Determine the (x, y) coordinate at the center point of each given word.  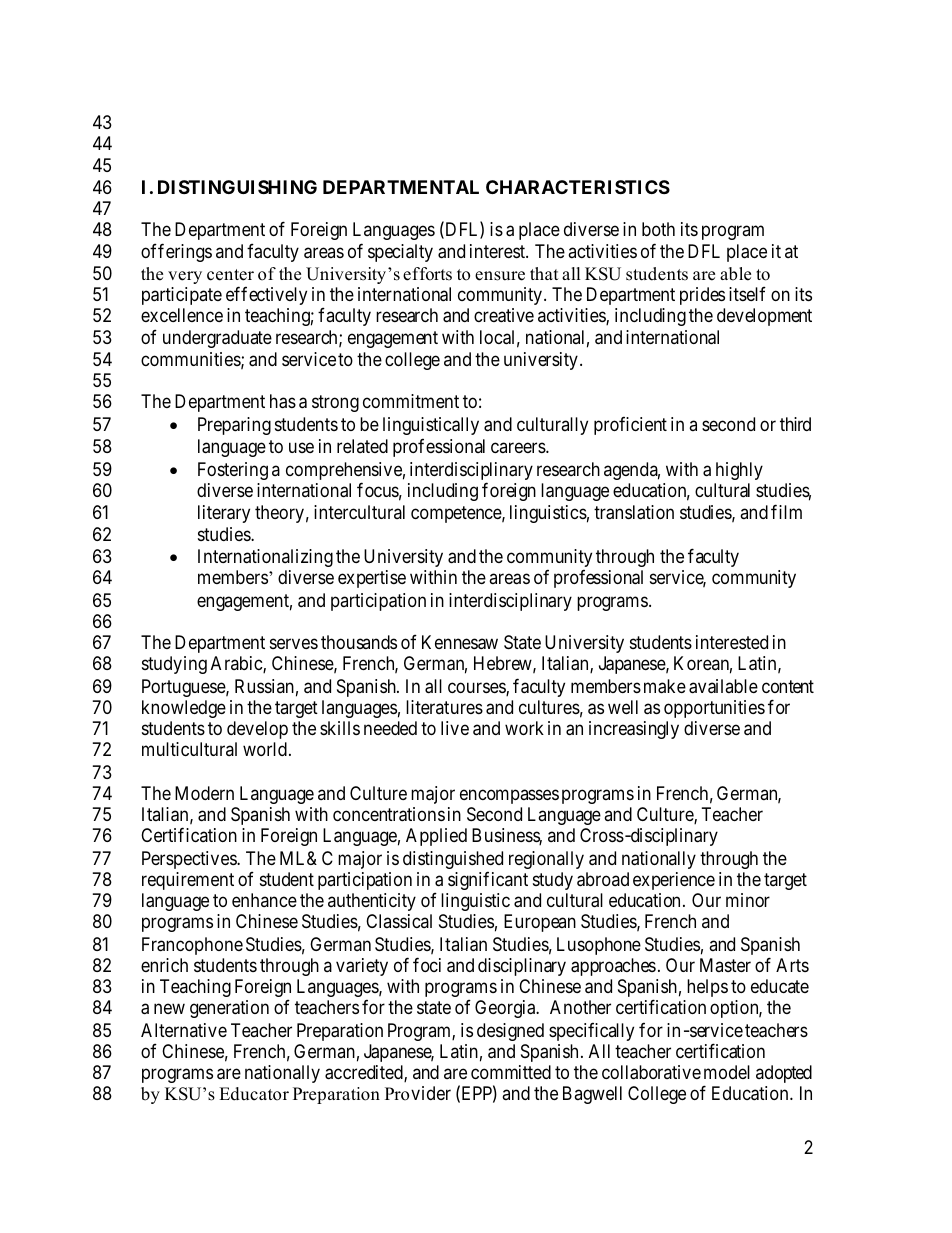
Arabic (237, 664)
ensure (500, 276)
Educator (254, 1094)
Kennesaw (460, 642)
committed (511, 1072)
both (658, 229)
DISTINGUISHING (237, 187)
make (665, 686)
